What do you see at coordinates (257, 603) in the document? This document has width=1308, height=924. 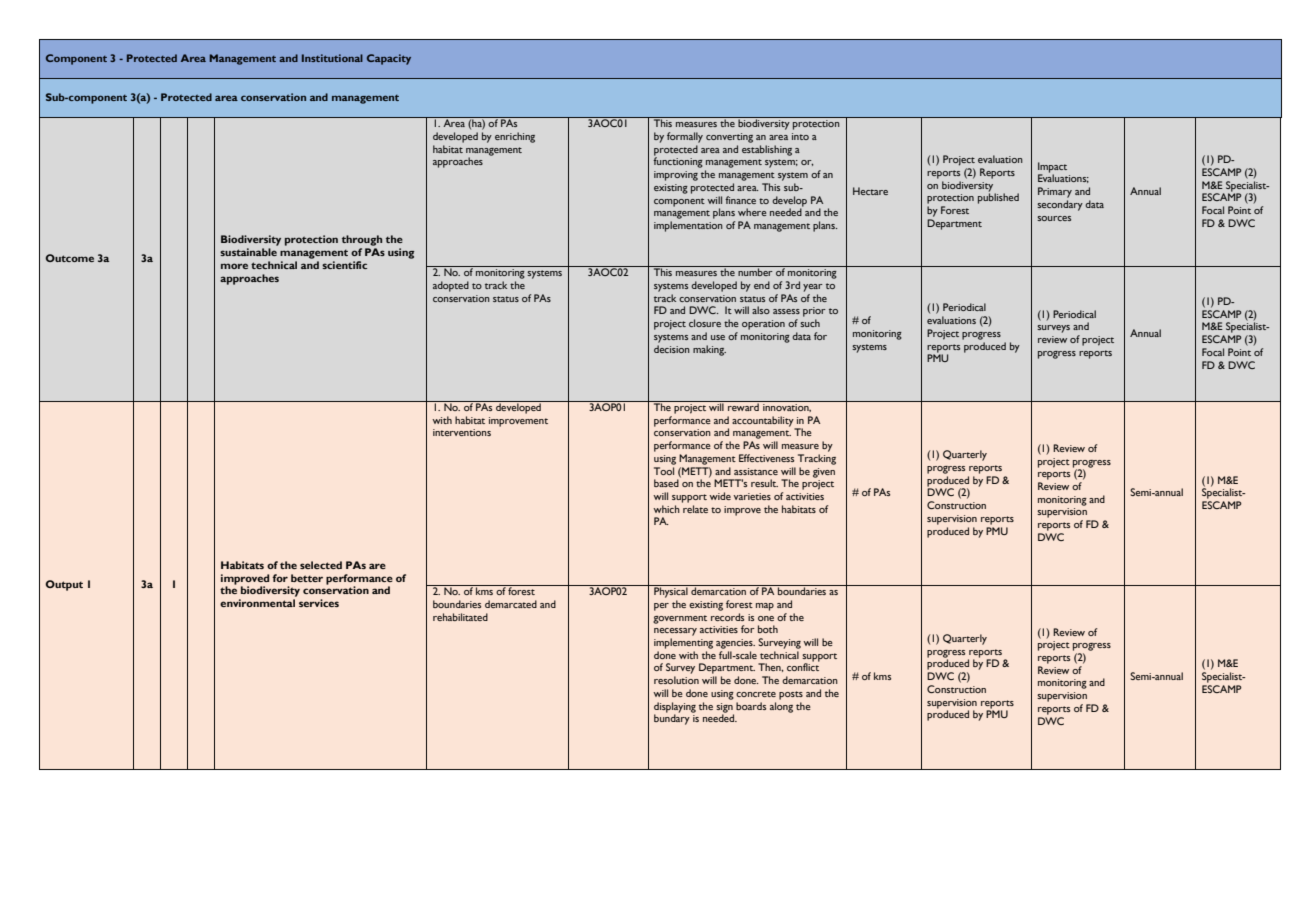 I see `environmental` at bounding box center [257, 603].
